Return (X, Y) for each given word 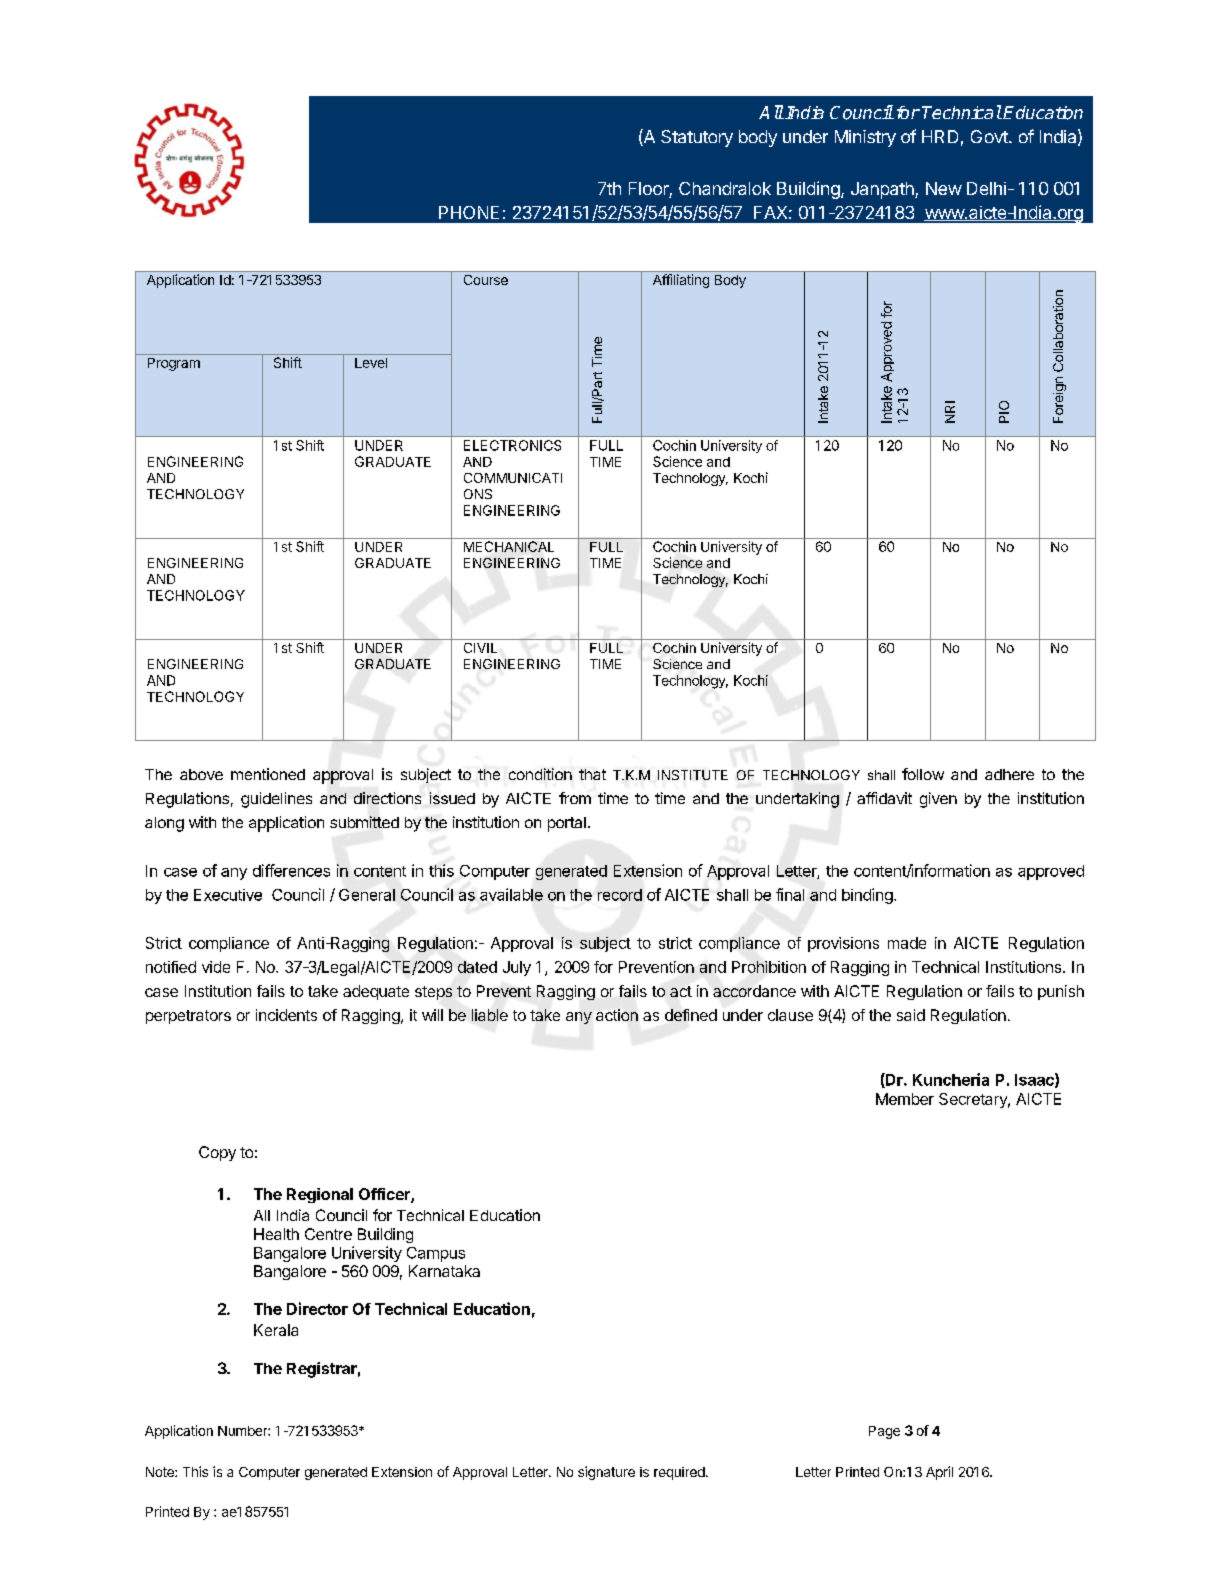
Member (905, 1099)
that (592, 774)
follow (923, 774)
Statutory (697, 138)
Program (174, 364)
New (944, 188)
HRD (940, 136)
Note (161, 1472)
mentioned (268, 774)
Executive (228, 895)
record (620, 895)
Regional (320, 1195)
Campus (436, 1254)
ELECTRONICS (512, 445)
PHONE (469, 212)
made (907, 943)
